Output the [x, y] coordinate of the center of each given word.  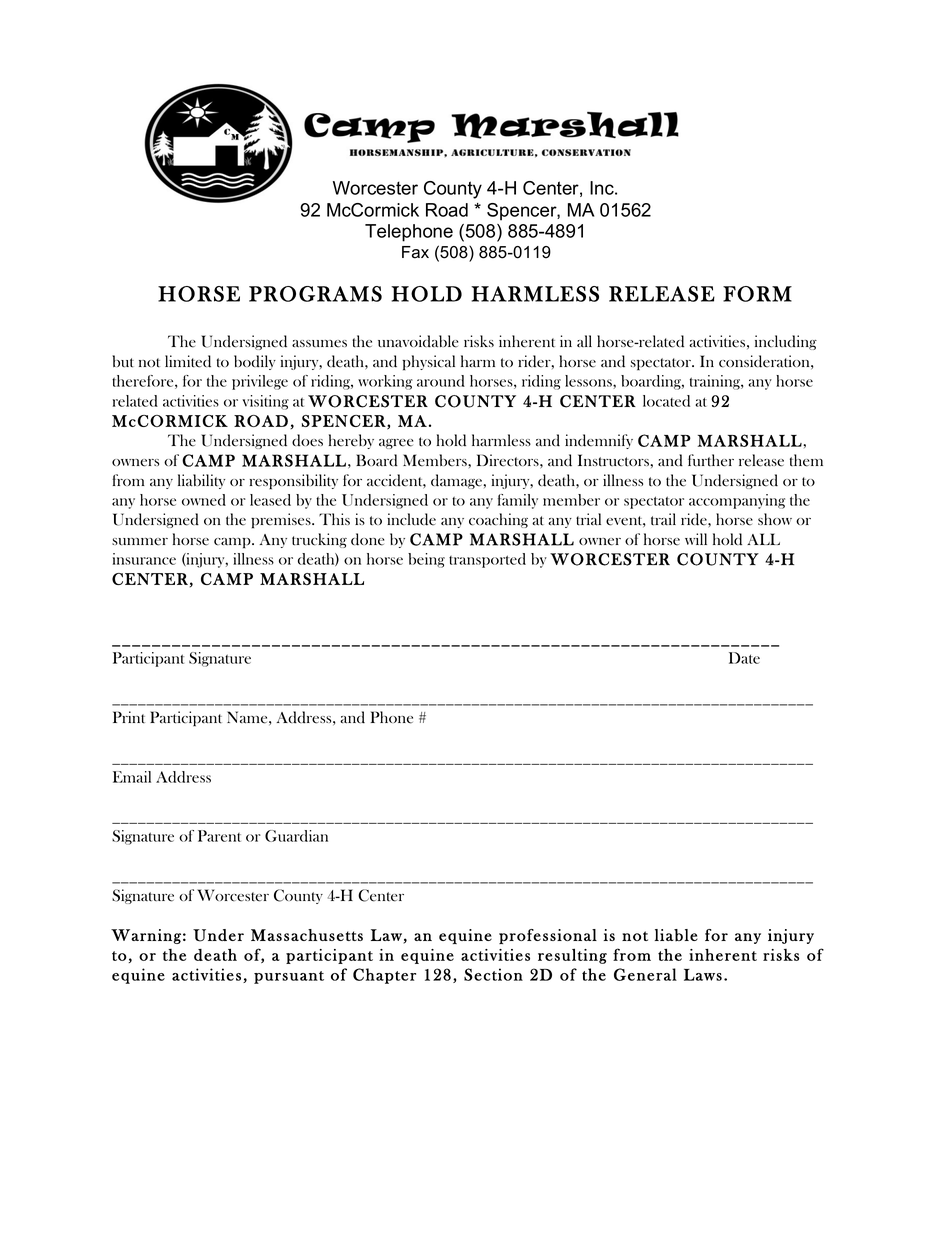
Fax [415, 252]
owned [204, 500]
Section [493, 974]
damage [456, 481]
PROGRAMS [315, 294]
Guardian [296, 836]
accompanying [737, 501]
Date [744, 658]
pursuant [289, 977]
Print [129, 717]
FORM [757, 294]
